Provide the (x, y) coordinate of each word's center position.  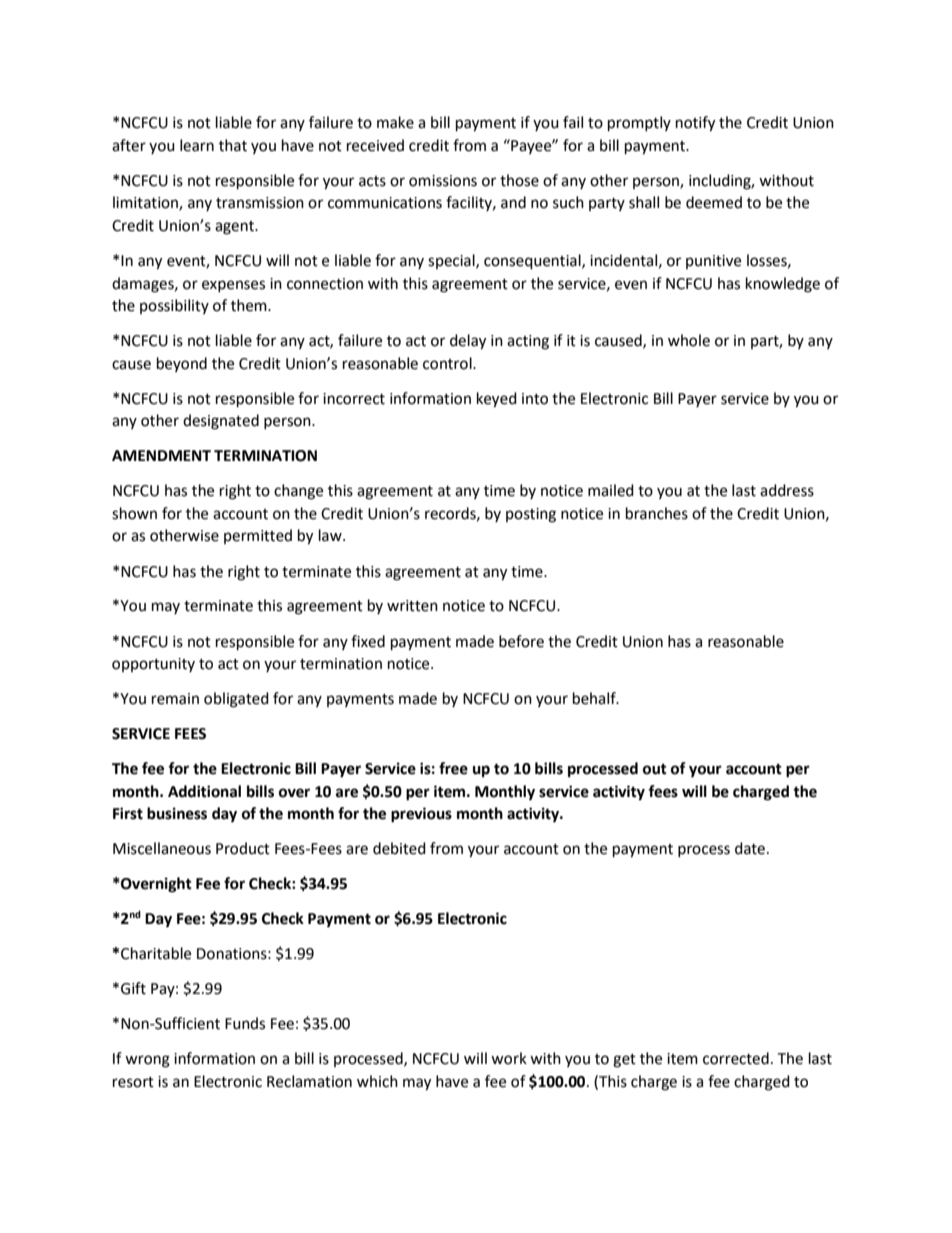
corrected (736, 1058)
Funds (245, 1023)
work (509, 1058)
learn (197, 145)
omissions (443, 181)
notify (695, 124)
